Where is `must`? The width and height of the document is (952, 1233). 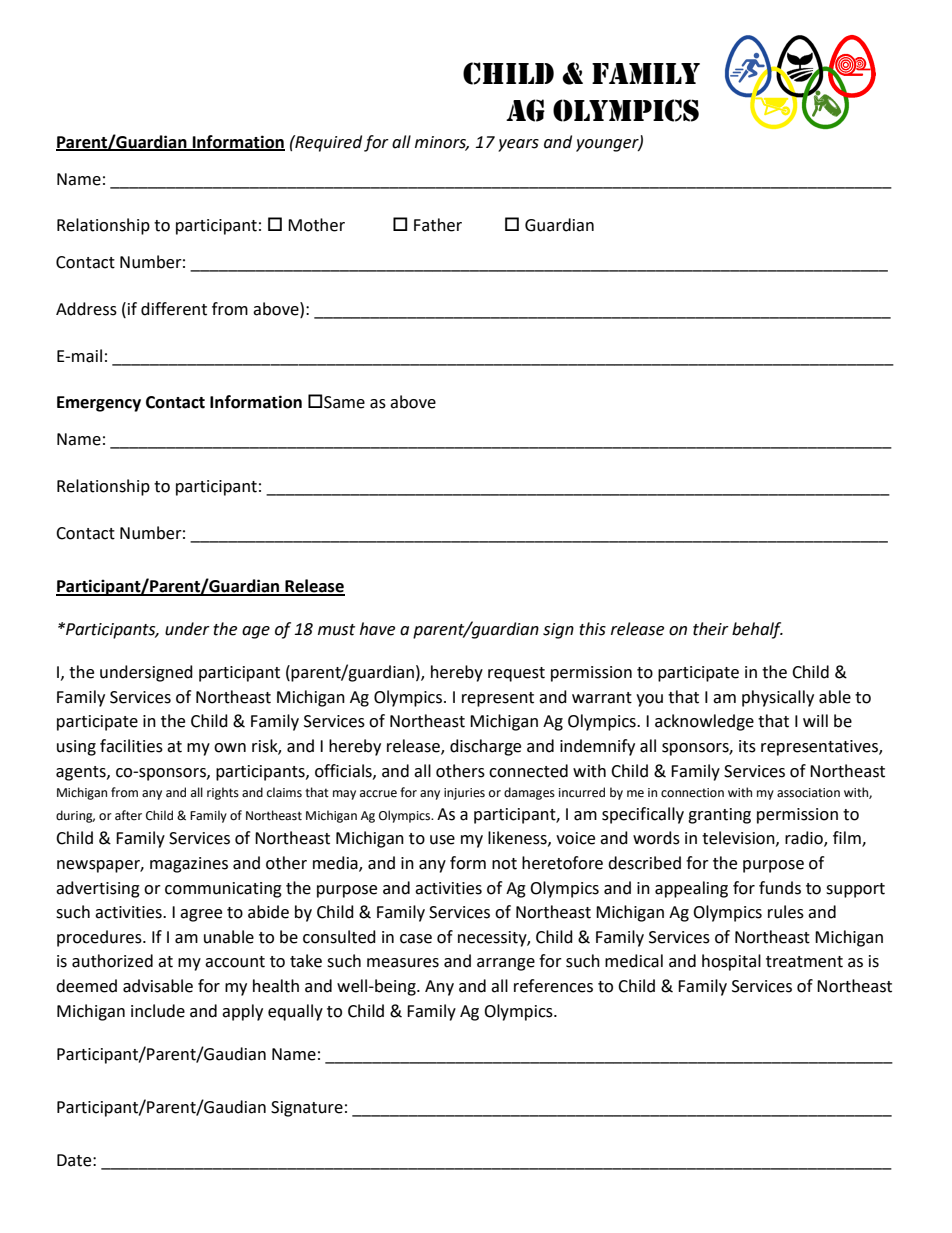
must is located at coordinates (336, 630).
